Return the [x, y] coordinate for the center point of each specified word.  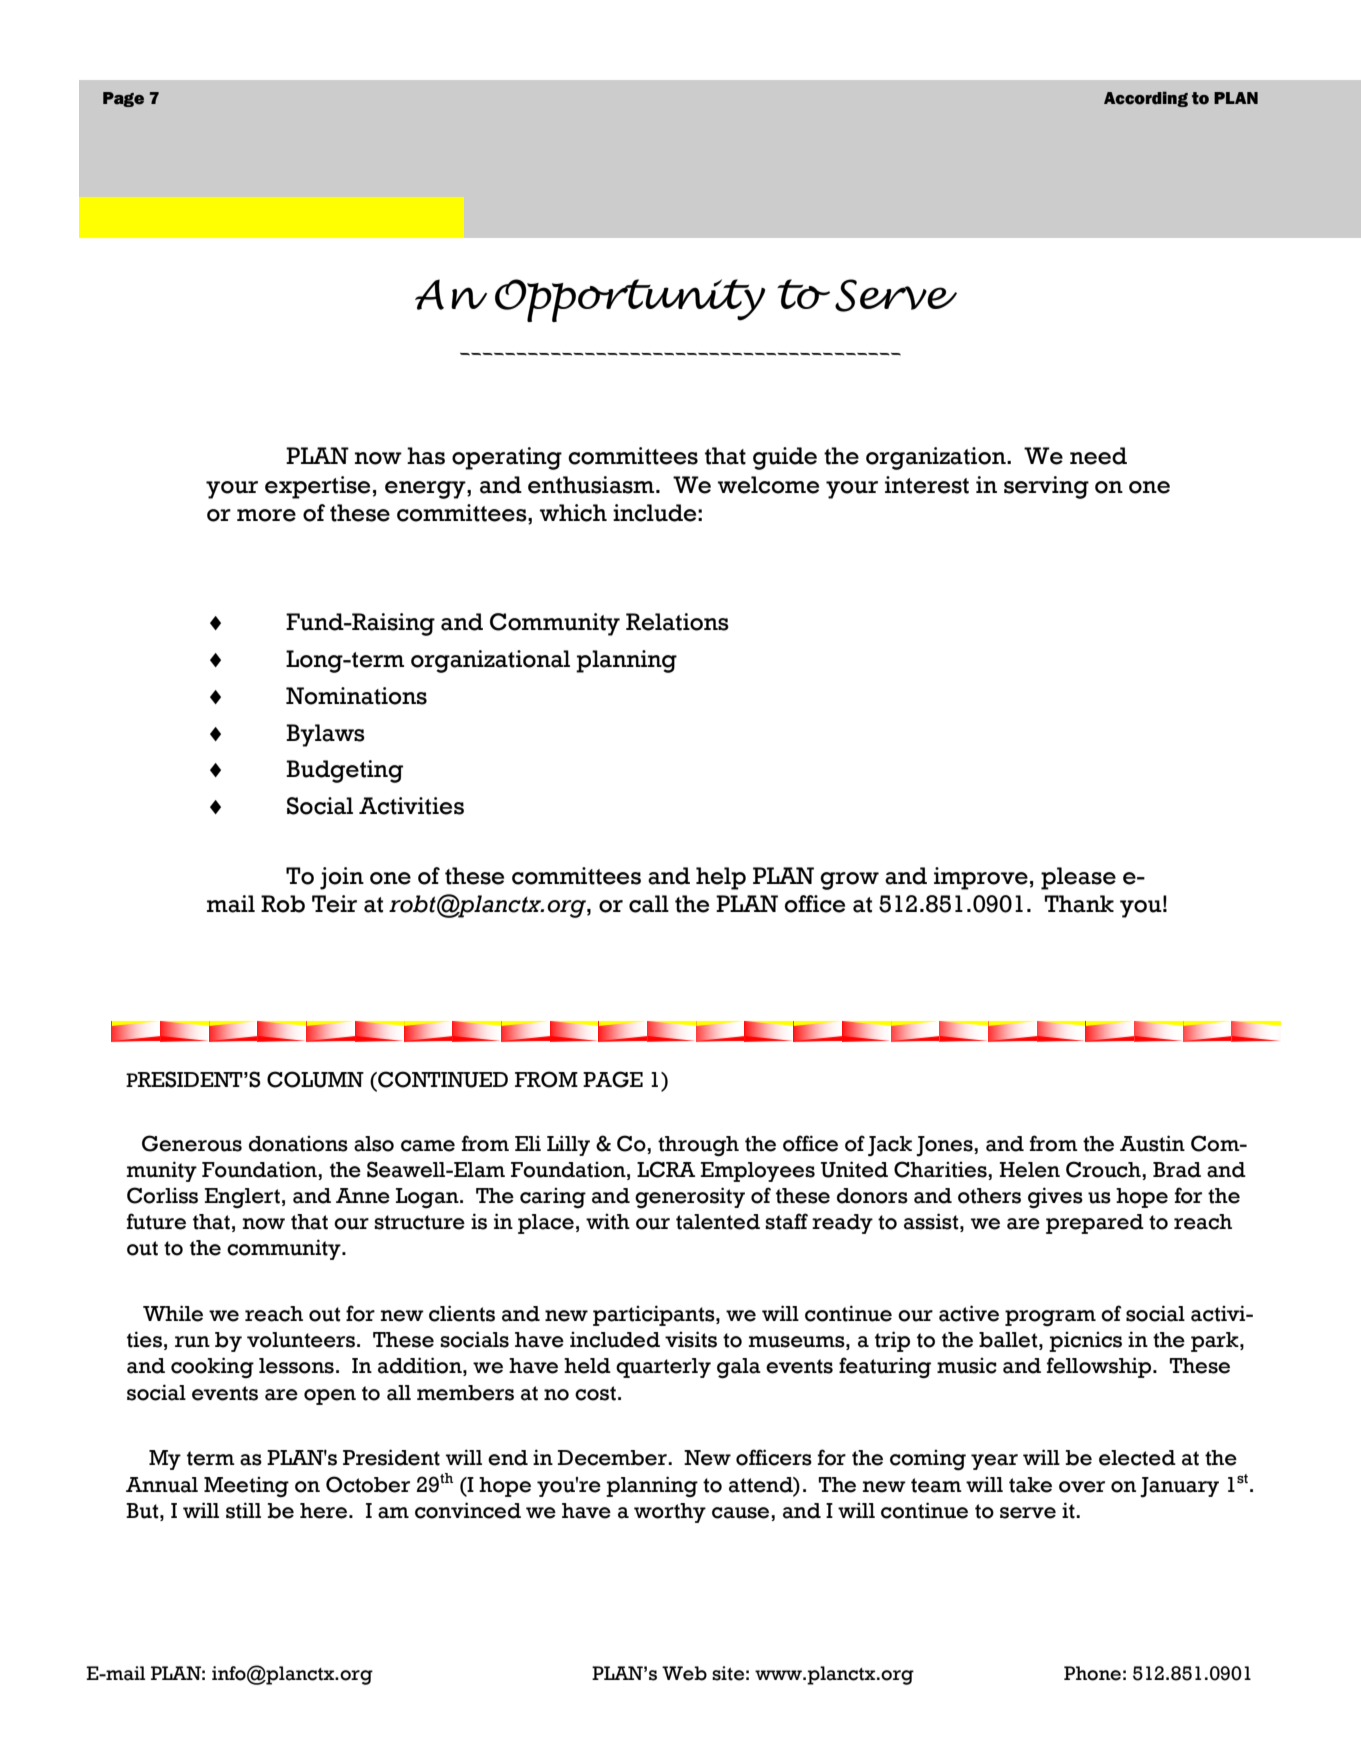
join [342, 878]
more [266, 515]
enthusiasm [592, 485]
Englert [242, 1198]
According [1146, 99]
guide [785, 458]
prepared [1095, 1224]
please [1078, 878]
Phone [1092, 1673]
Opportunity [630, 300]
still [243, 1510]
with [608, 1222]
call [649, 904]
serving [1046, 487]
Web [684, 1673]
